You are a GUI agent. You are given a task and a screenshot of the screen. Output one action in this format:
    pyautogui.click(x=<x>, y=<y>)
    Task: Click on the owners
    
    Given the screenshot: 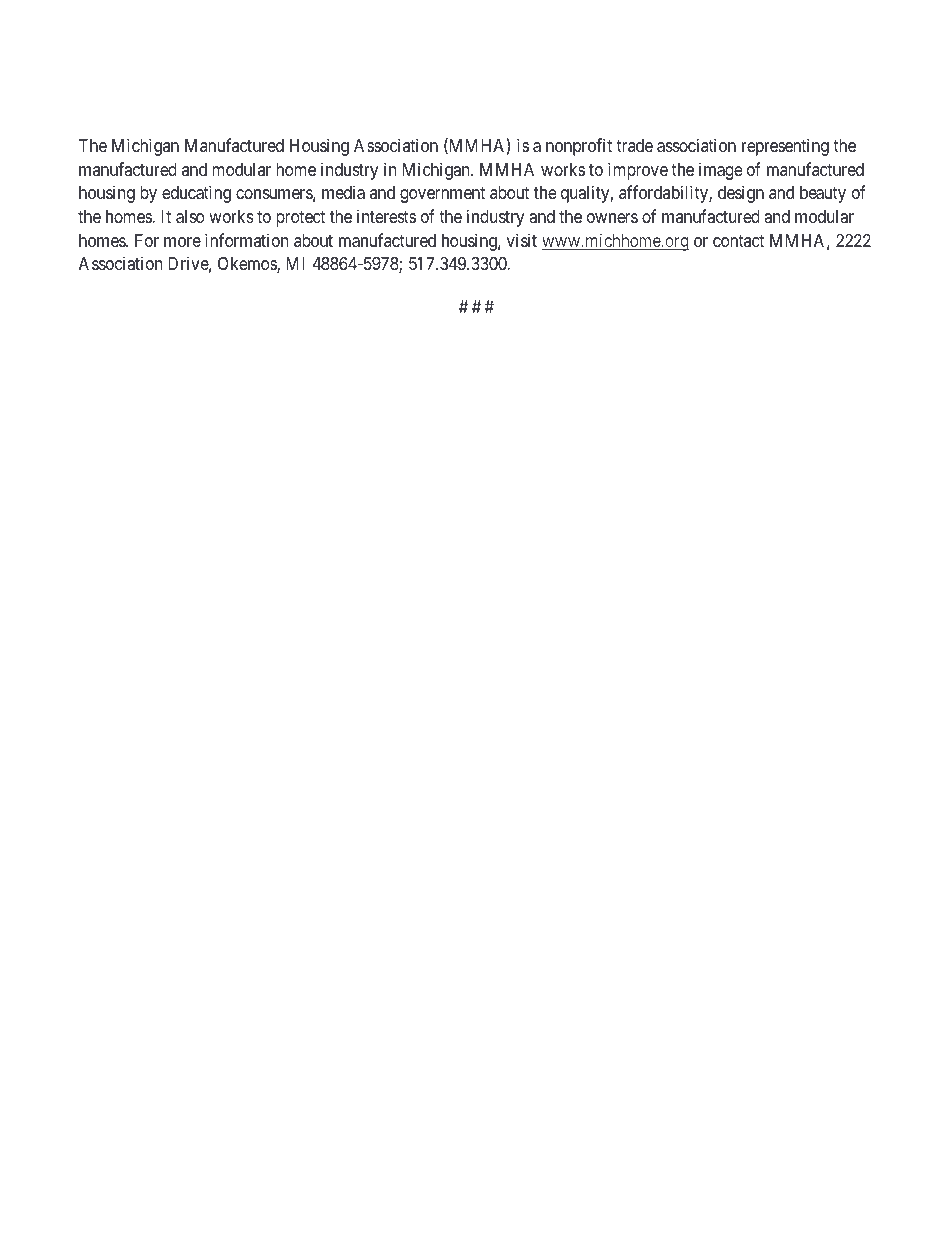 What is the action you would take?
    pyautogui.click(x=612, y=218)
